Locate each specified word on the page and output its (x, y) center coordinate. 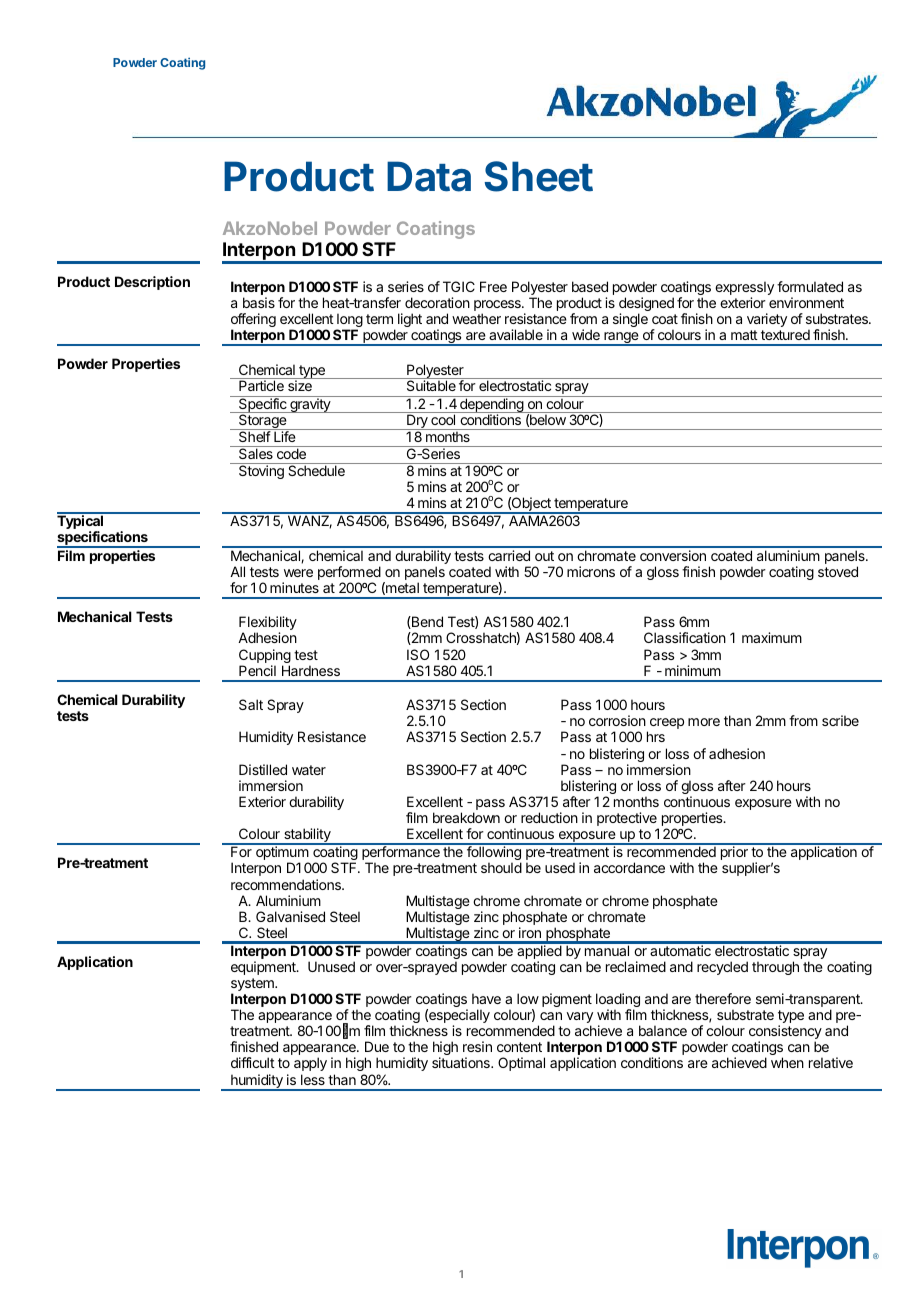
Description (152, 283)
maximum (772, 637)
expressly (744, 289)
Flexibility (268, 624)
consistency (785, 1033)
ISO (418, 654)
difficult (253, 1062)
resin (477, 1046)
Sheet (539, 176)
